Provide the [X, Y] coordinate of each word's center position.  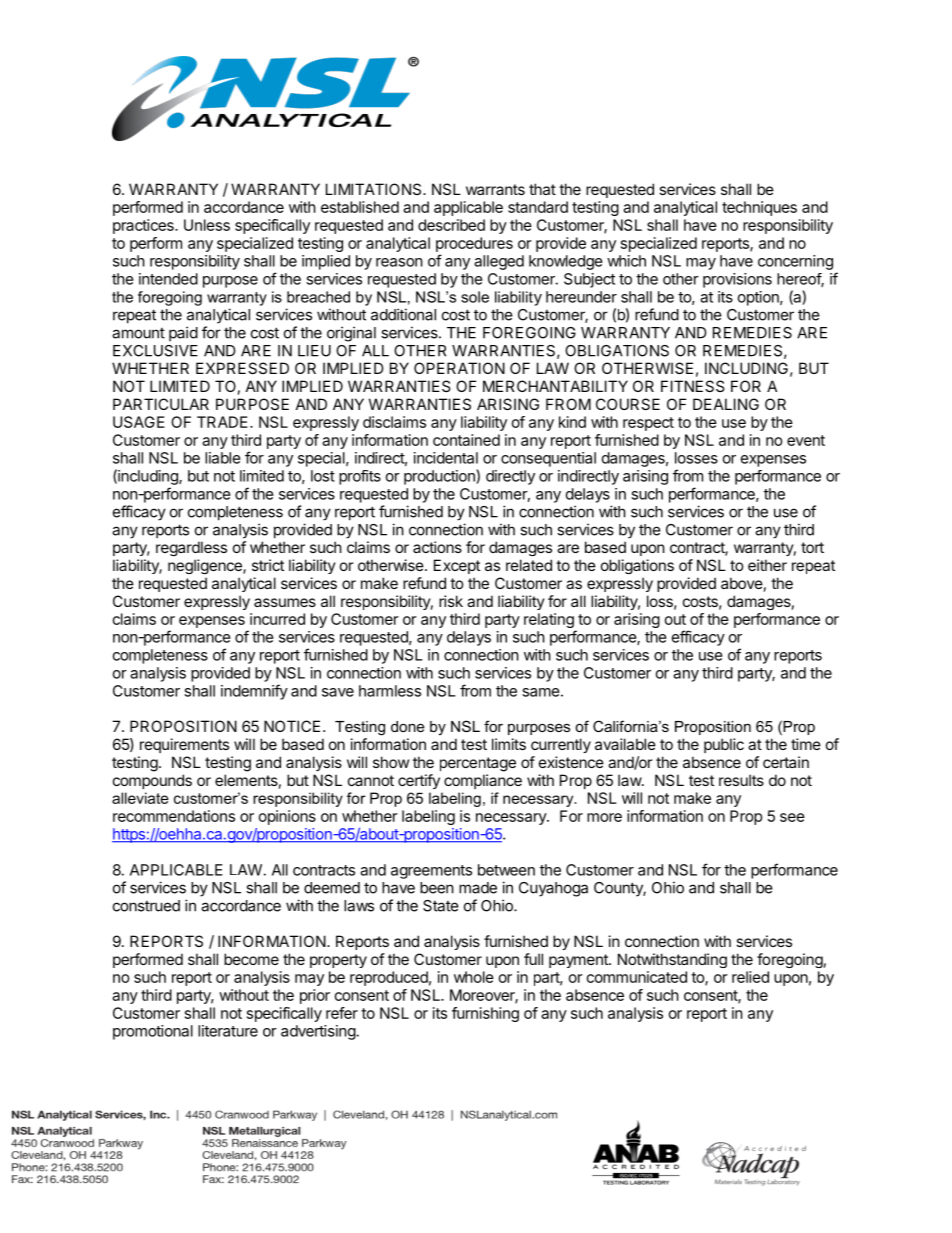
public [724, 745]
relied [750, 977]
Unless [207, 225]
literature [228, 1031]
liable [223, 458]
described [451, 225]
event [806, 440]
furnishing [485, 1014]
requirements [184, 745]
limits [509, 744]
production [440, 477]
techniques [759, 208]
